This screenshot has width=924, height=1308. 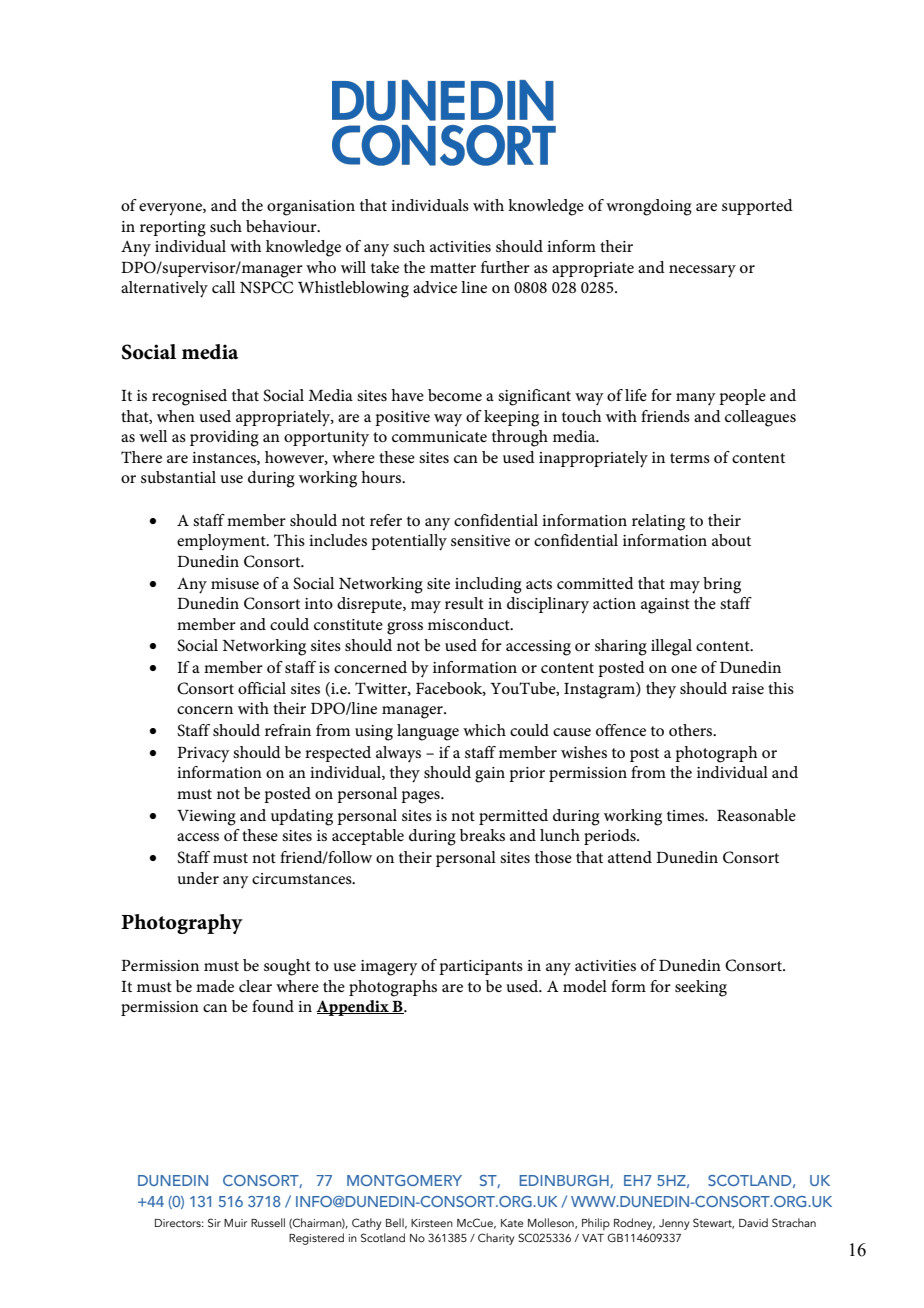 I want to click on under, so click(x=198, y=878).
